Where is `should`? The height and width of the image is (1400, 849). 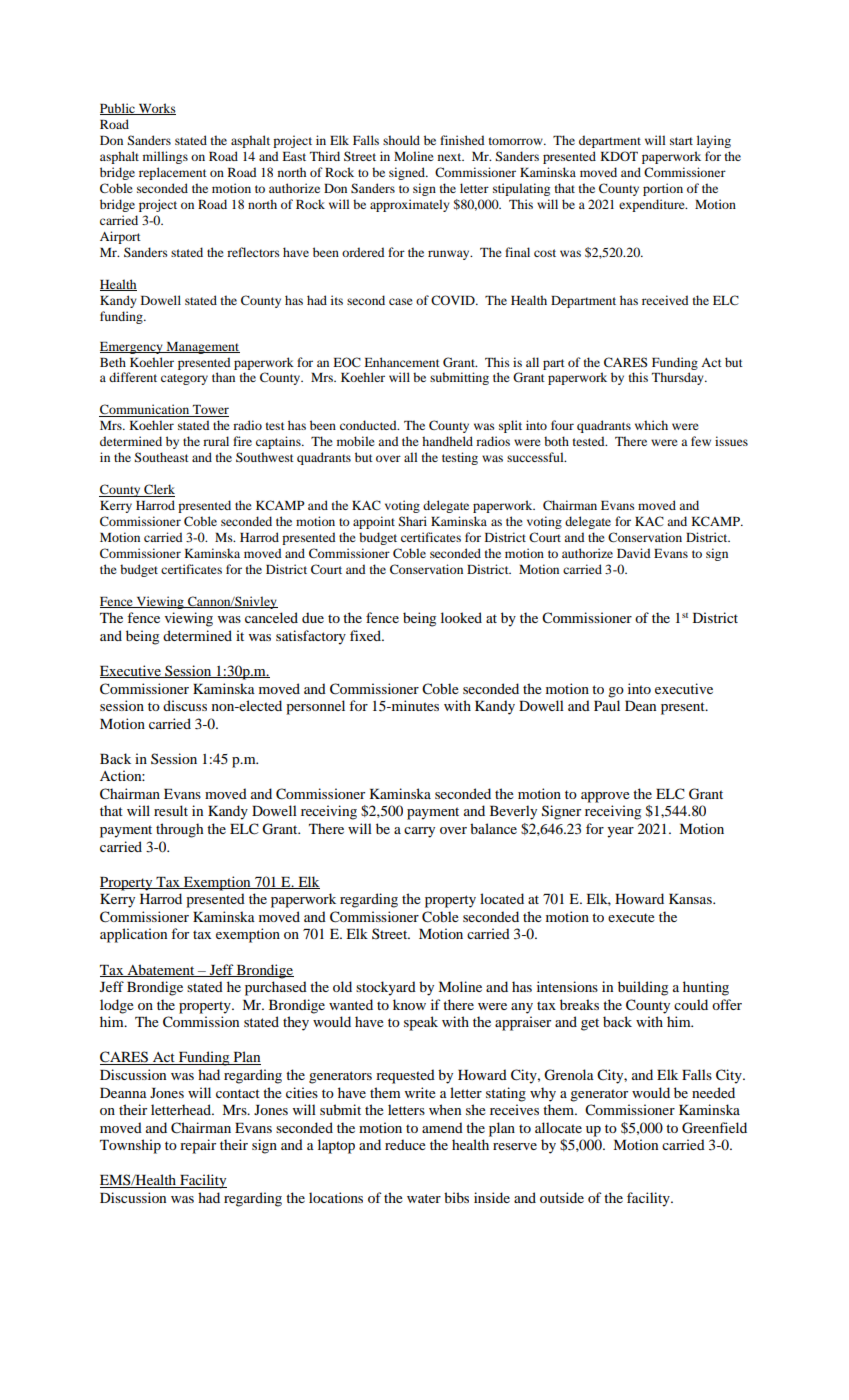
should is located at coordinates (401, 140).
